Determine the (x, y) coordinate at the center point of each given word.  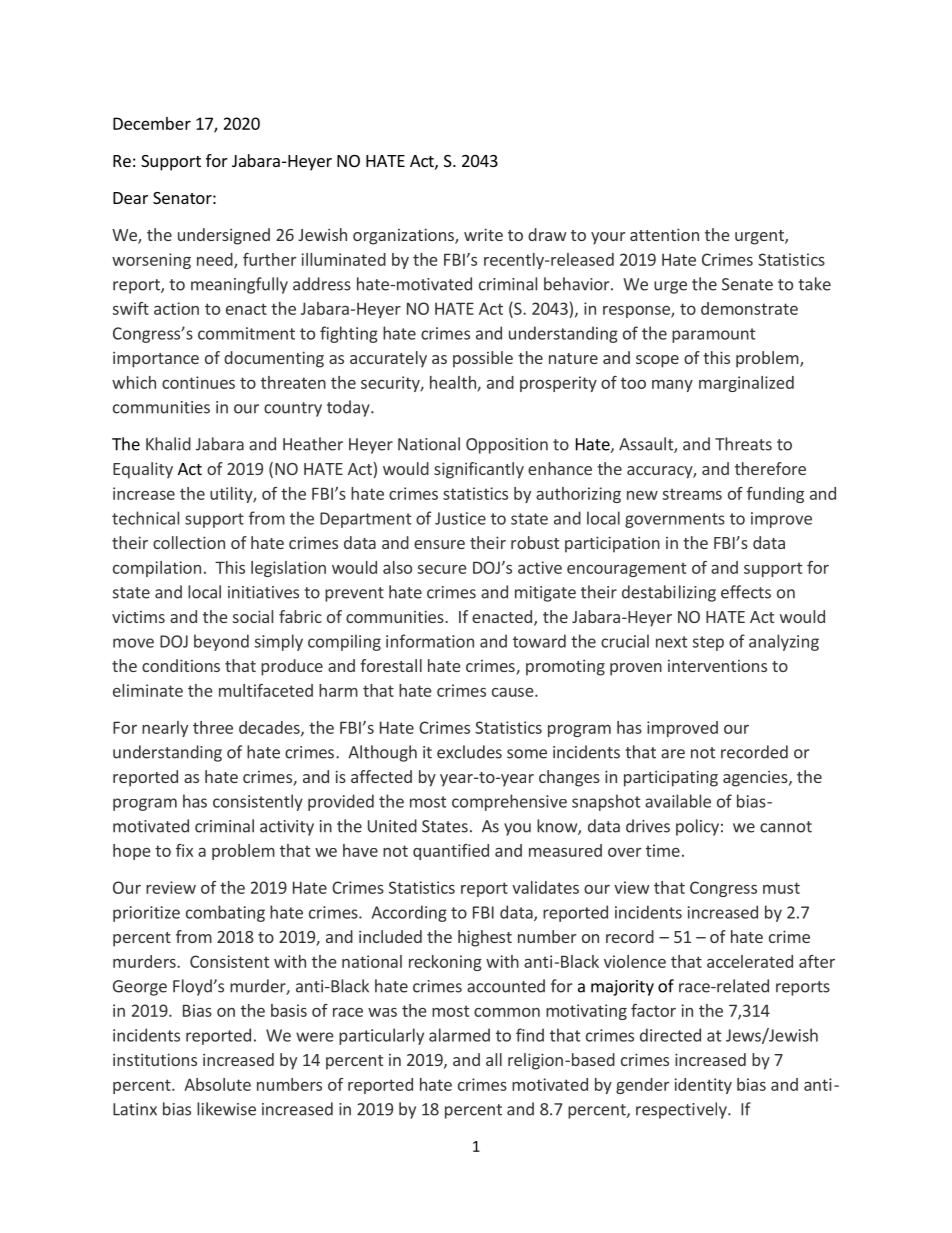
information (430, 641)
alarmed (459, 1035)
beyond (221, 642)
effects (746, 592)
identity (703, 1086)
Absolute (217, 1084)
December (152, 123)
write (483, 234)
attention (664, 234)
